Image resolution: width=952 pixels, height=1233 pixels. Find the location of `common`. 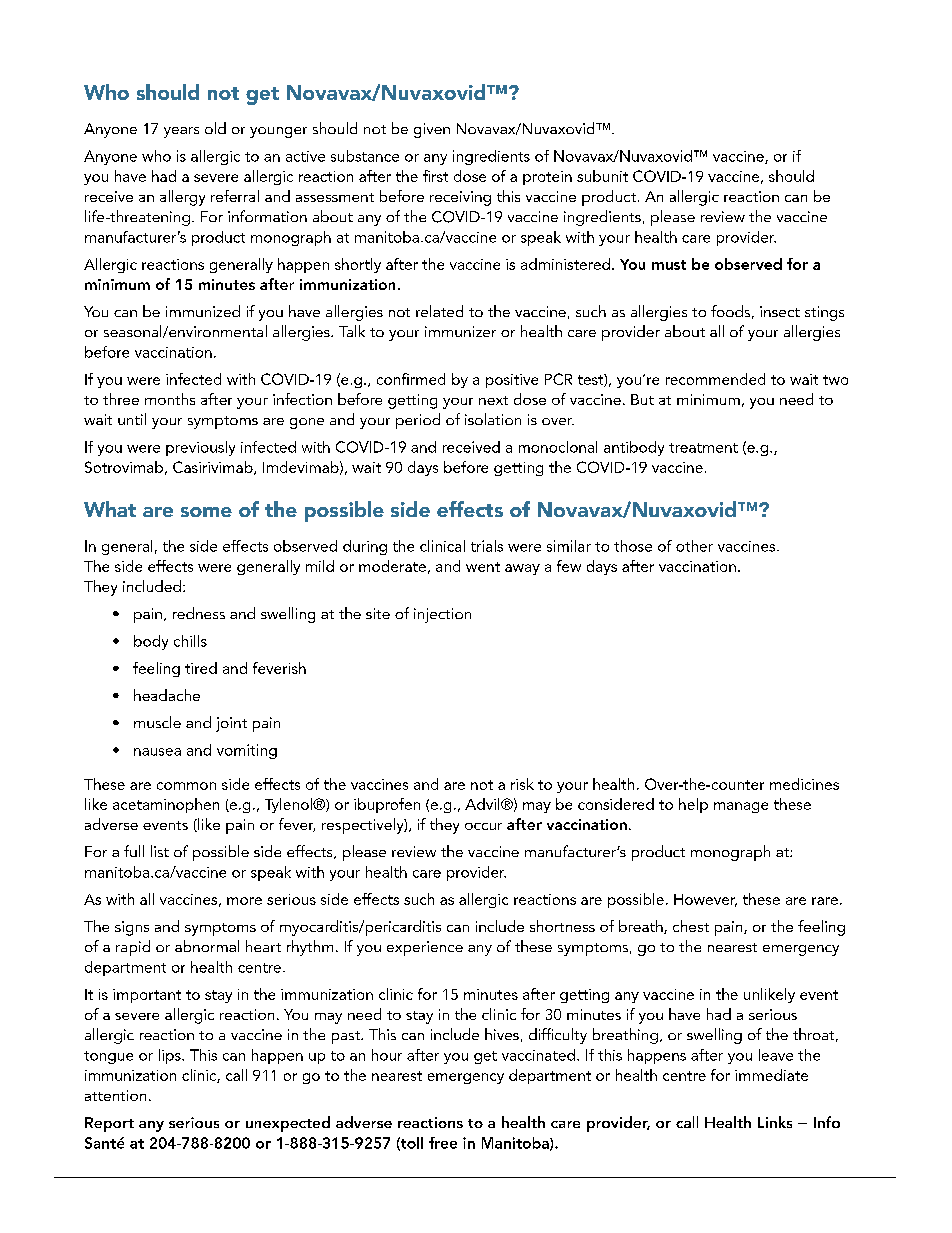

common is located at coordinates (186, 786).
